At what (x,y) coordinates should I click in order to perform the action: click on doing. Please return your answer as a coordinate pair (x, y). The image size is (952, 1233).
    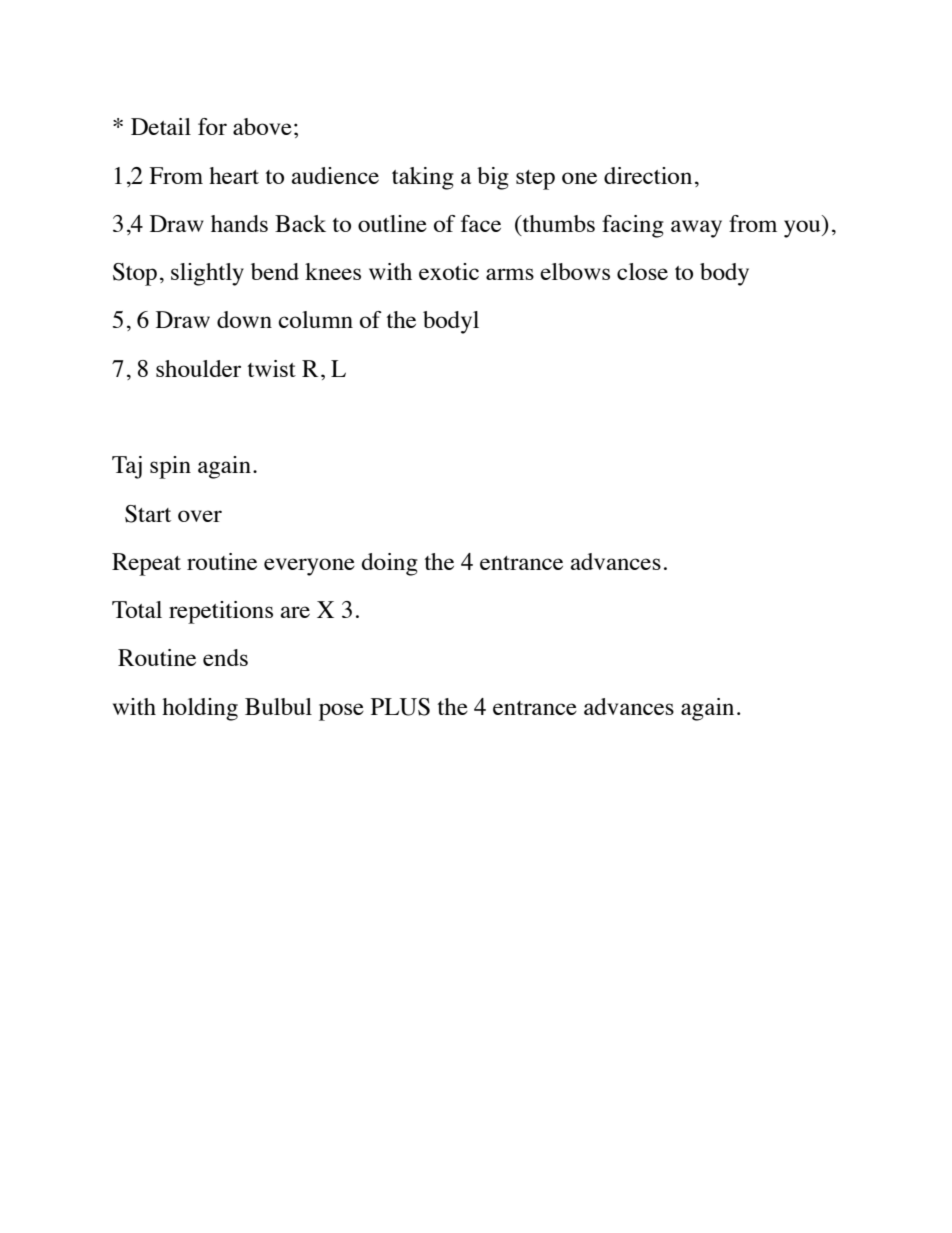
    Looking at the image, I should click on (390, 564).
